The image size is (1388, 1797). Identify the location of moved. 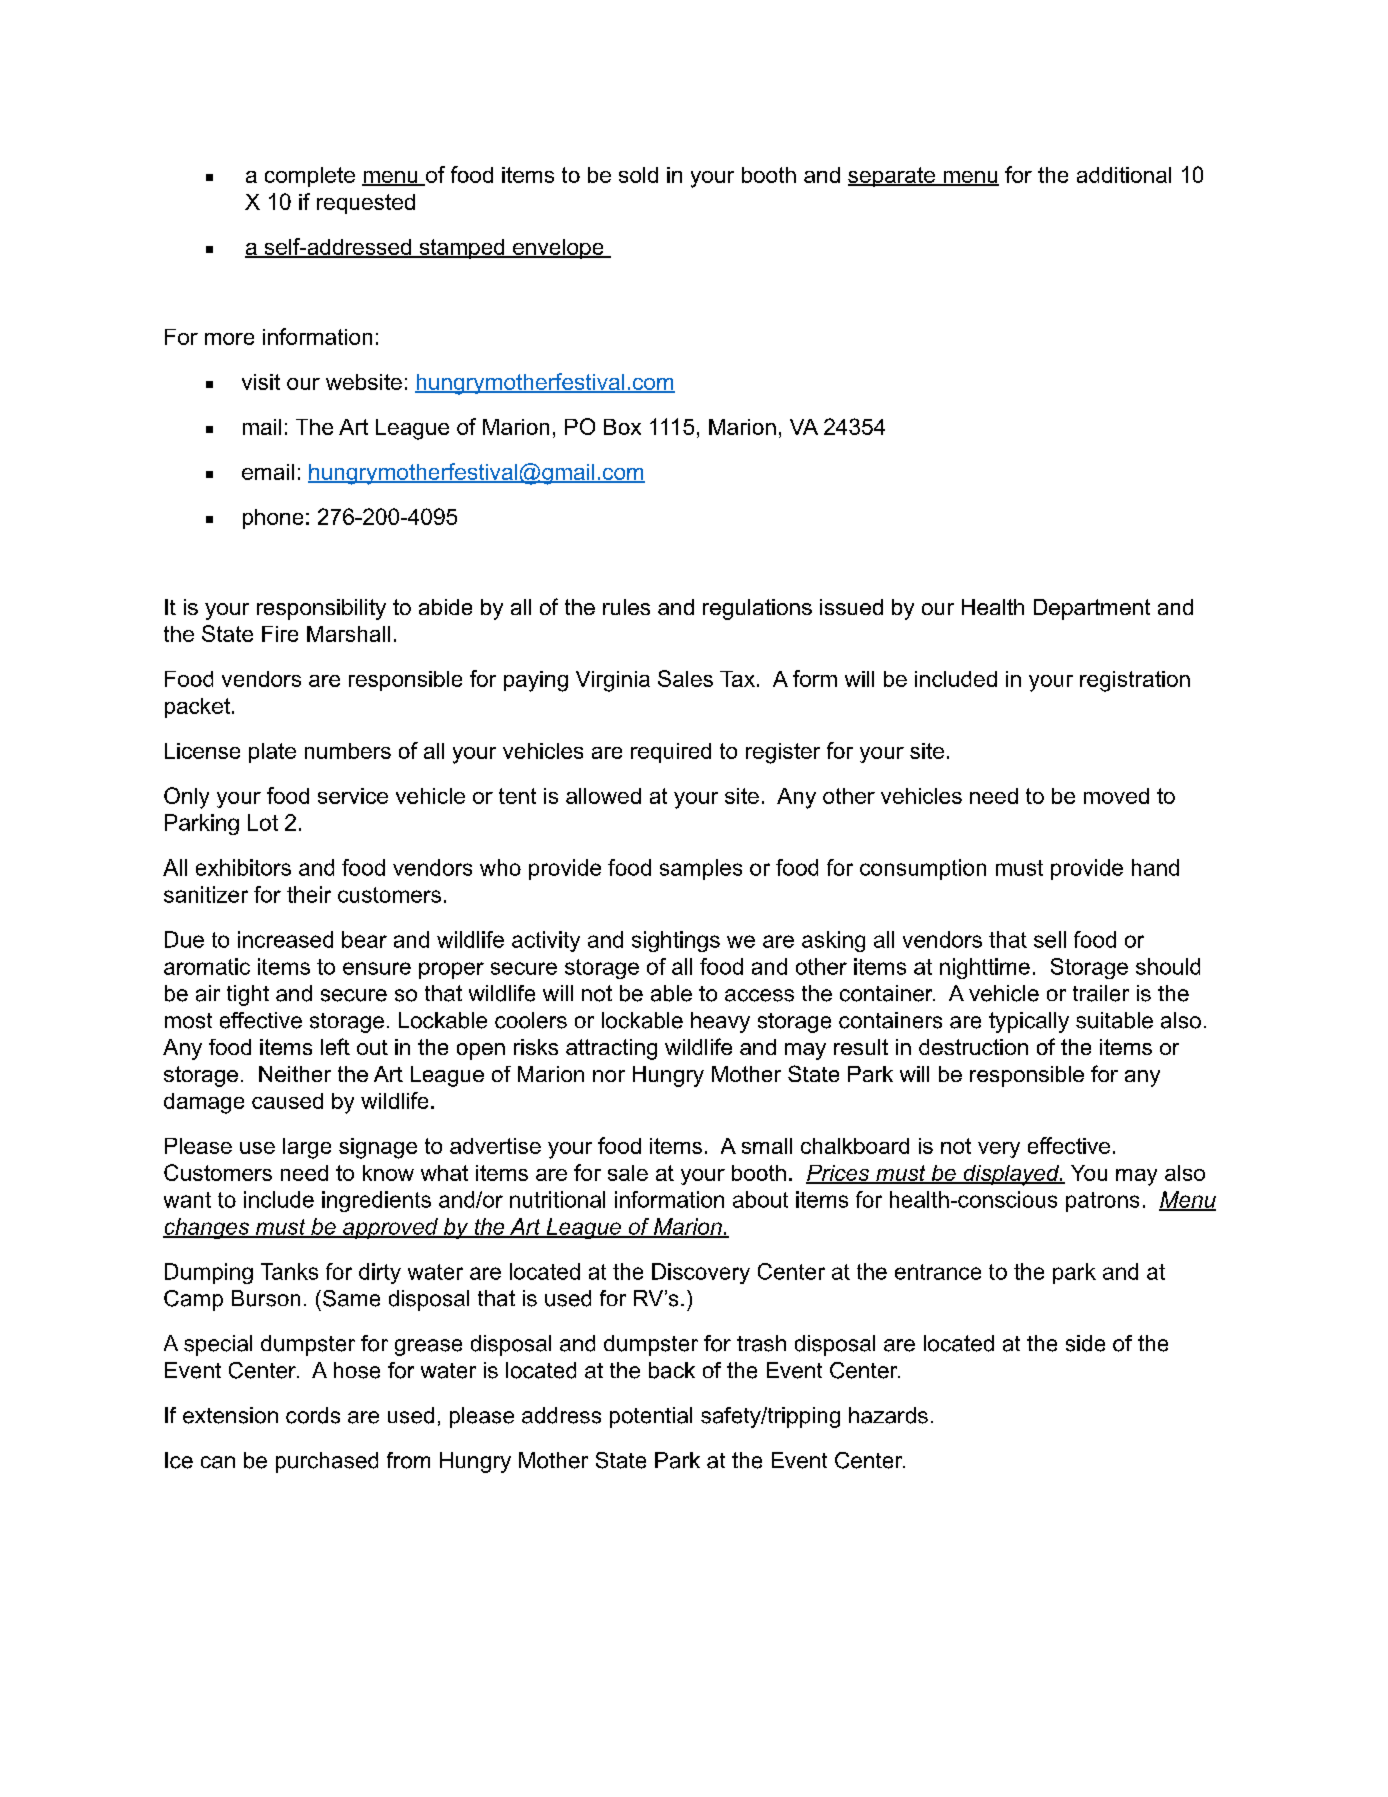
(1116, 796).
